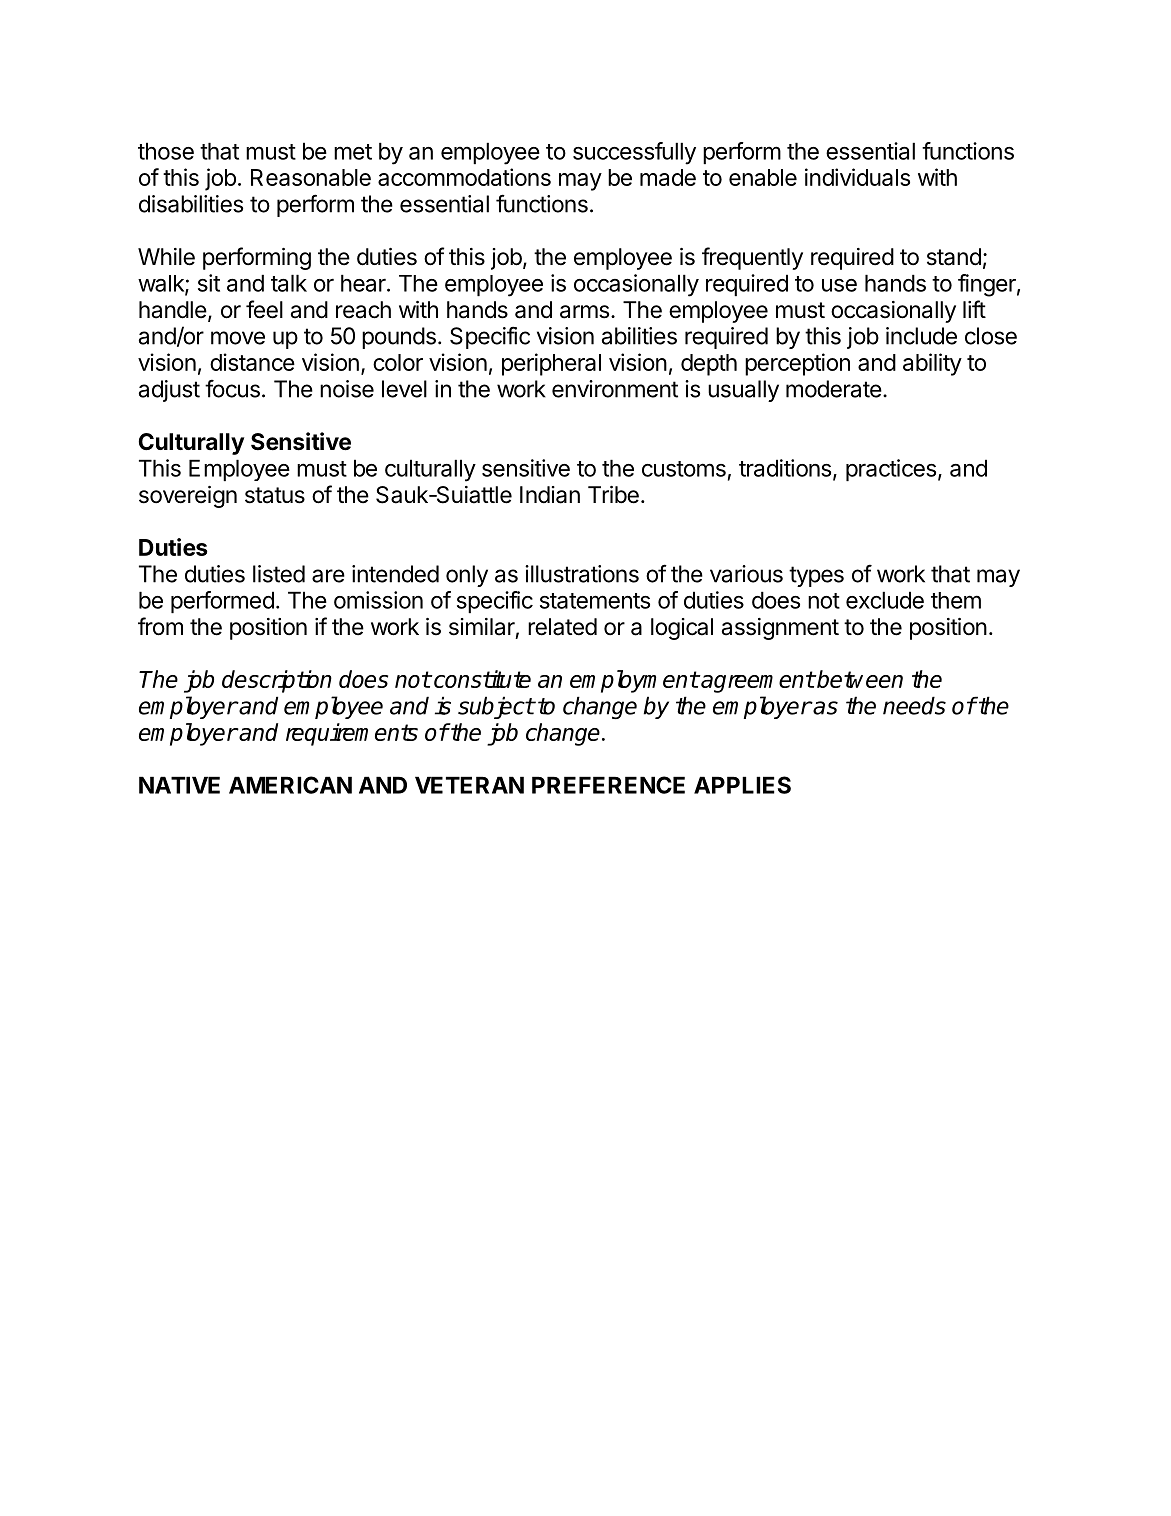  What do you see at coordinates (584, 312) in the screenshot?
I see `arms` at bounding box center [584, 312].
